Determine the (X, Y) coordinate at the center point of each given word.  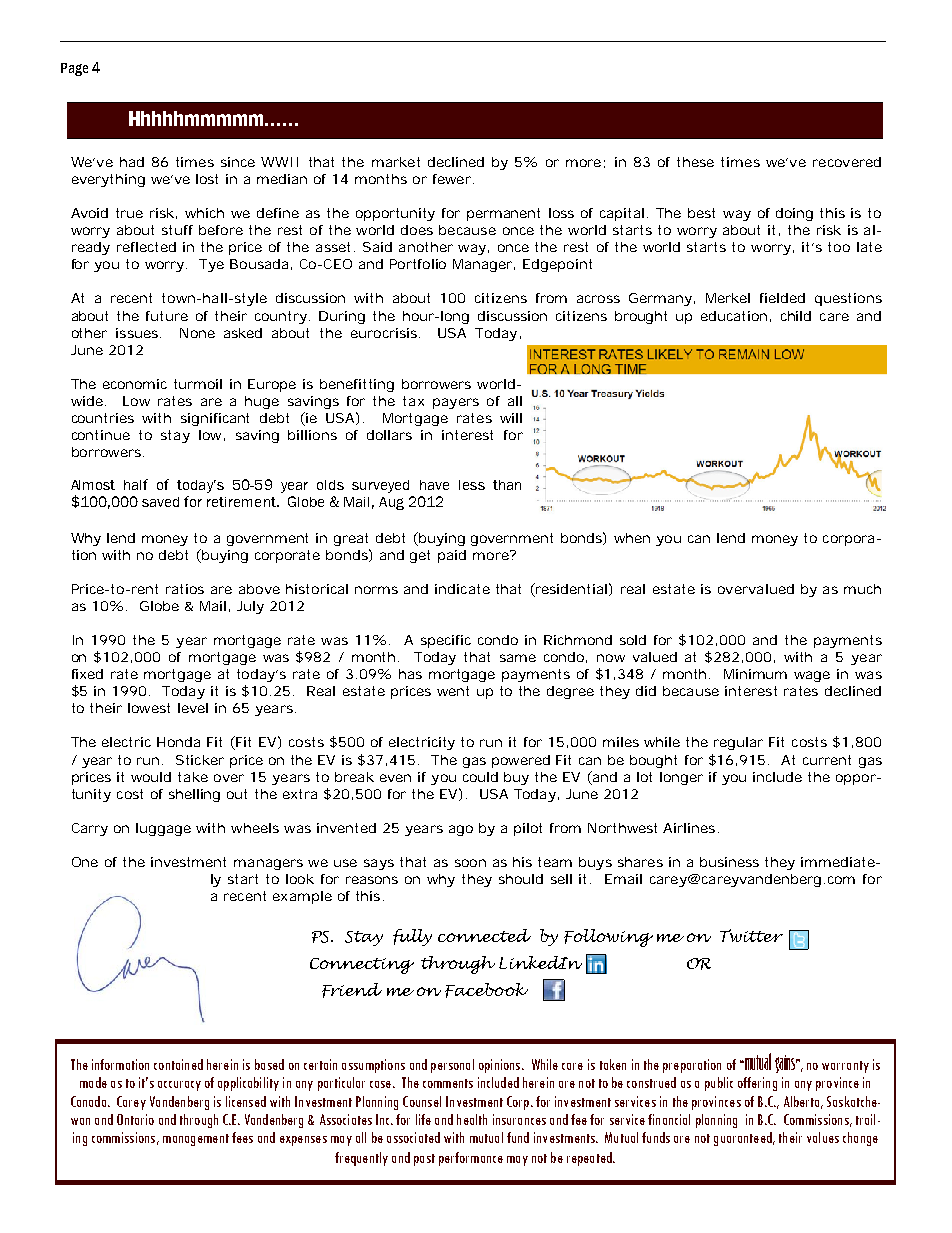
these (695, 162)
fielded (782, 298)
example (302, 897)
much (862, 589)
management (196, 1140)
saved (160, 502)
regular (738, 743)
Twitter (751, 935)
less (472, 485)
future (167, 316)
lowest (149, 708)
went (453, 691)
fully (412, 937)
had (132, 162)
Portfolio (418, 264)
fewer (452, 179)
